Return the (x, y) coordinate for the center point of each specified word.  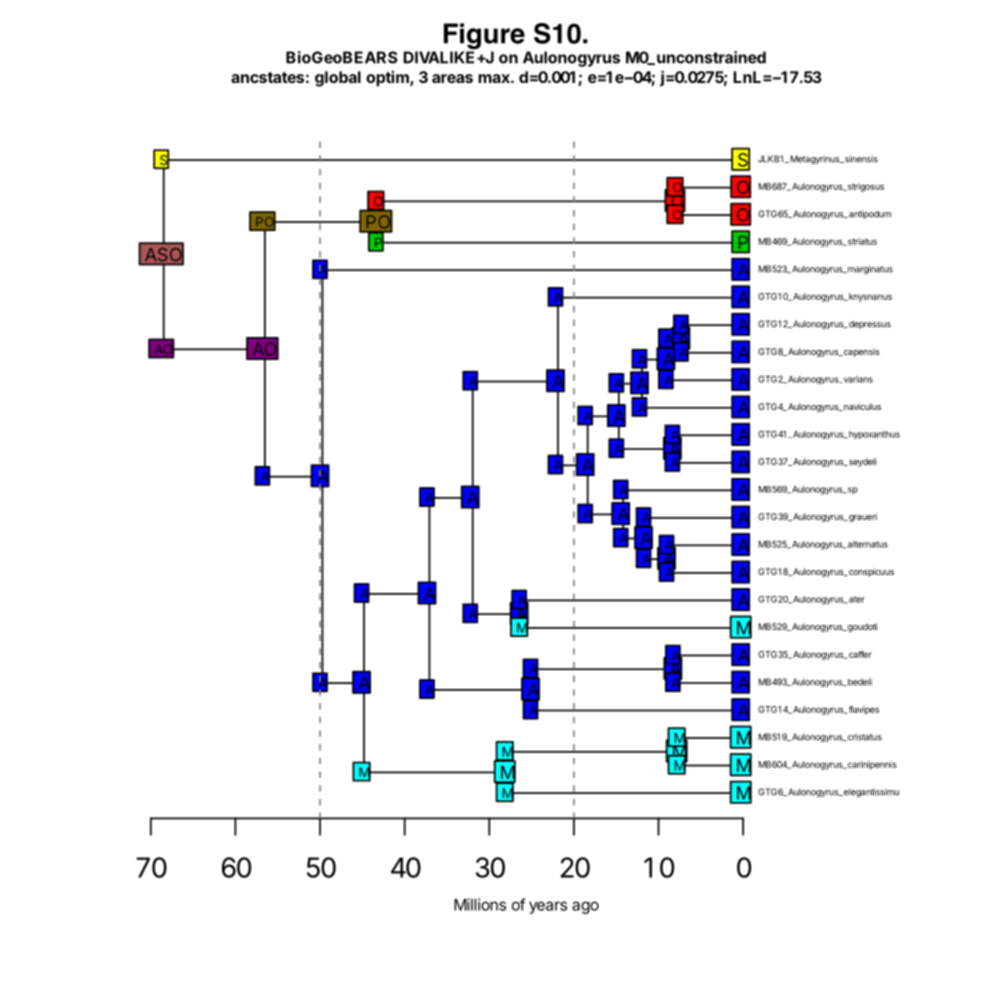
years (548, 907)
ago (585, 907)
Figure (483, 37)
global (338, 79)
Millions (480, 904)
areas (452, 78)
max (495, 78)
